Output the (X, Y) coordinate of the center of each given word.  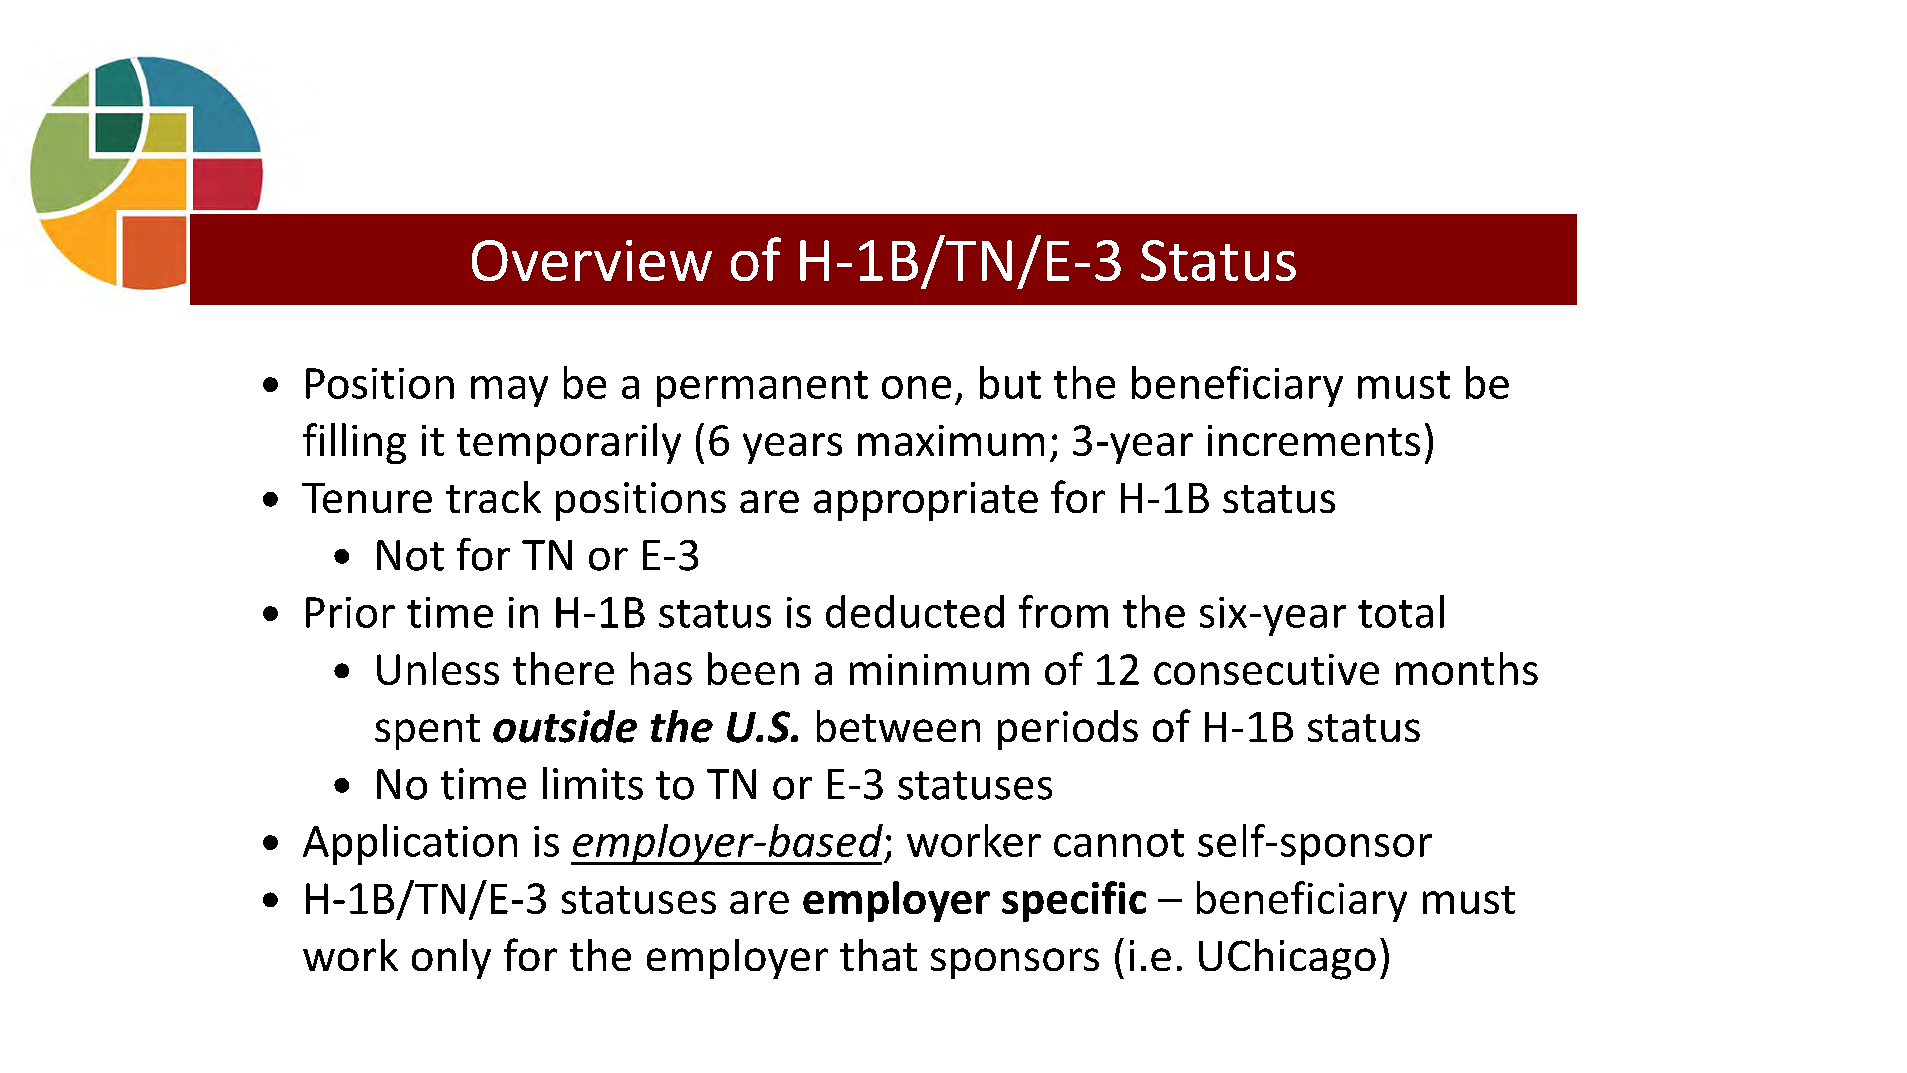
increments (1314, 440)
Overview (592, 260)
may (509, 391)
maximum (951, 440)
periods (1068, 730)
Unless (438, 668)
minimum (939, 669)
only (451, 959)
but (1010, 382)
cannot (1119, 843)
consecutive (1266, 669)
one (916, 387)
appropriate (926, 501)
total (1401, 611)
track (493, 497)
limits (593, 783)
